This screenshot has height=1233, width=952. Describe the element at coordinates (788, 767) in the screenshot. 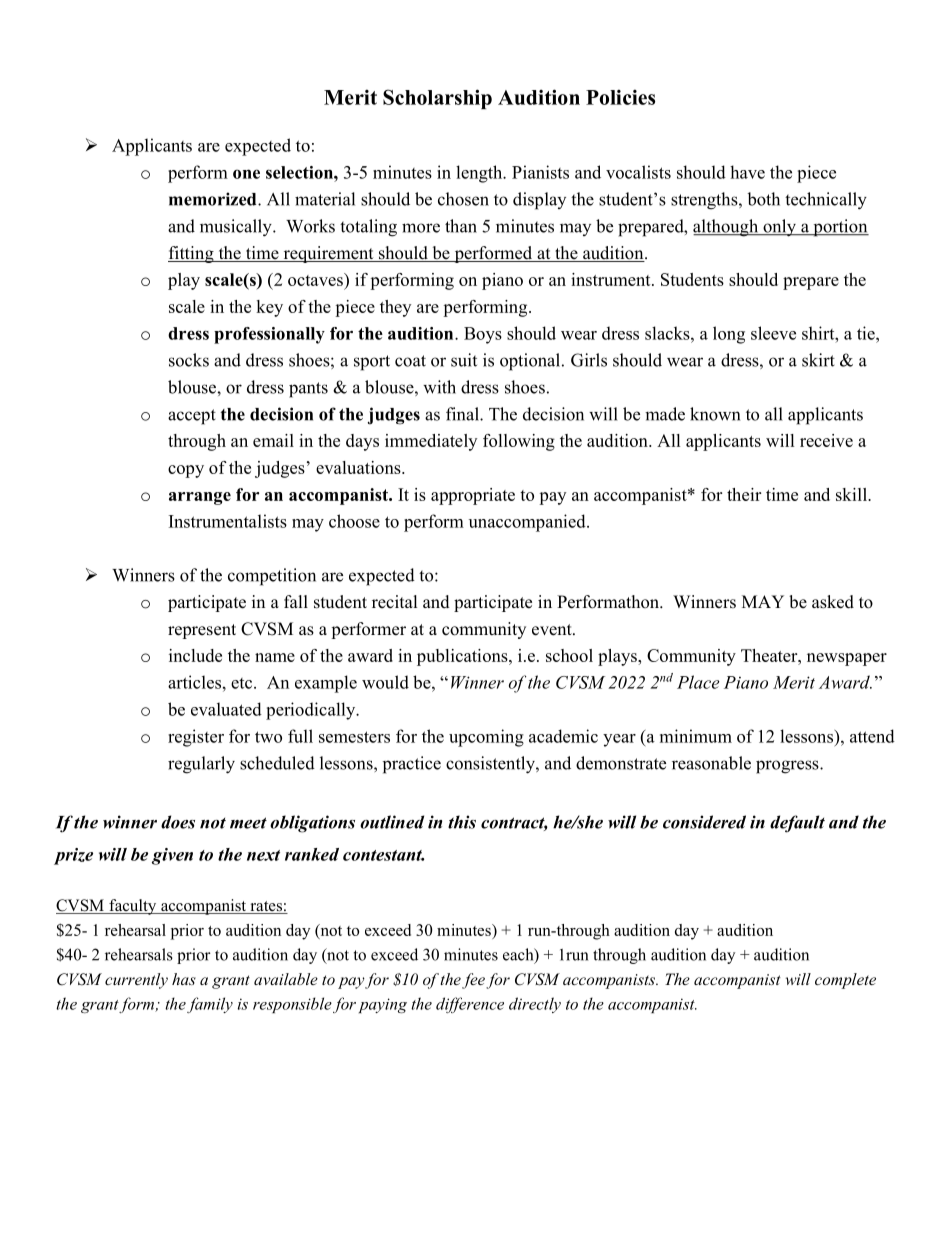

I see `progress` at that location.
